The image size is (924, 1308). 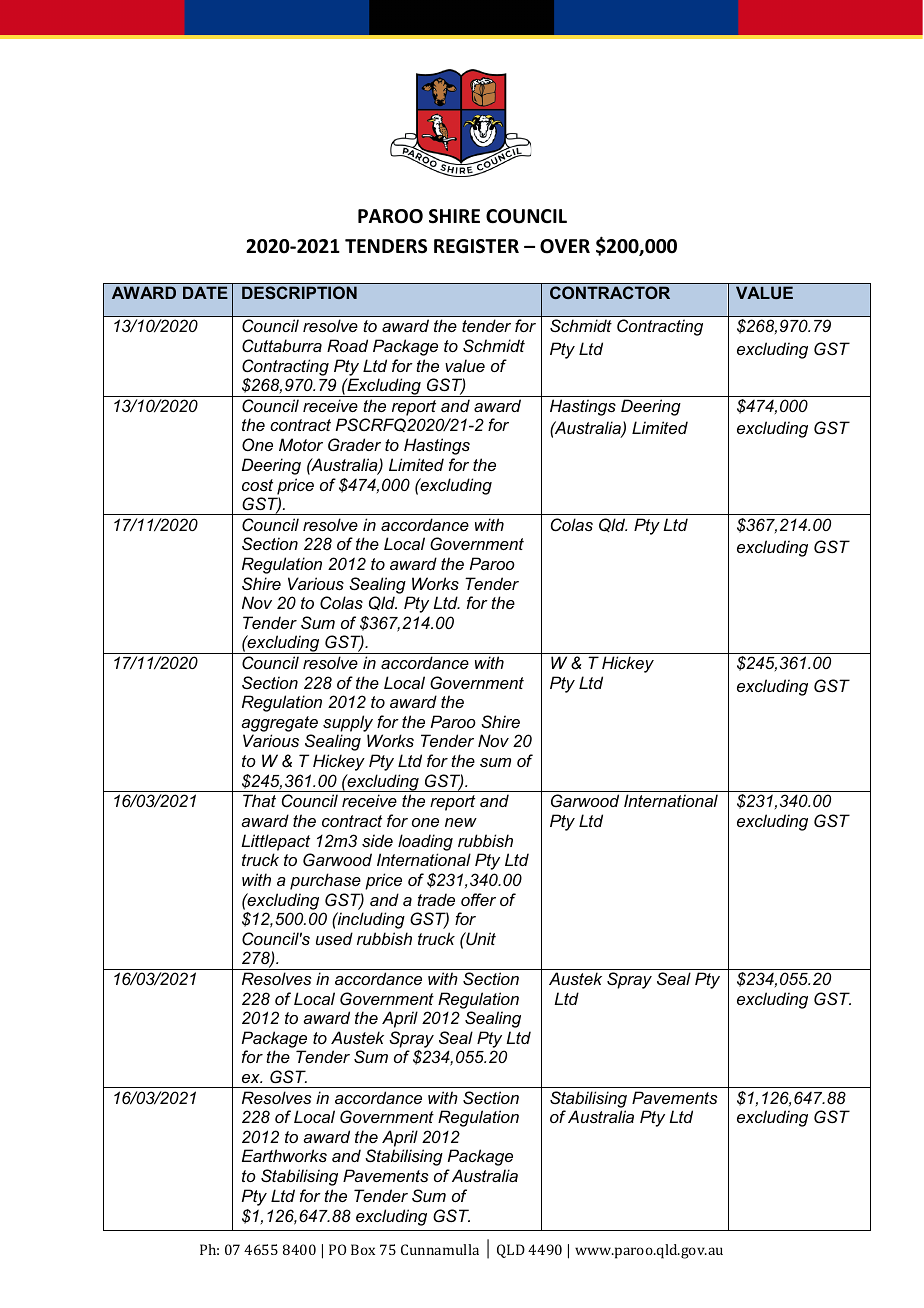 I want to click on supply, so click(x=348, y=723).
